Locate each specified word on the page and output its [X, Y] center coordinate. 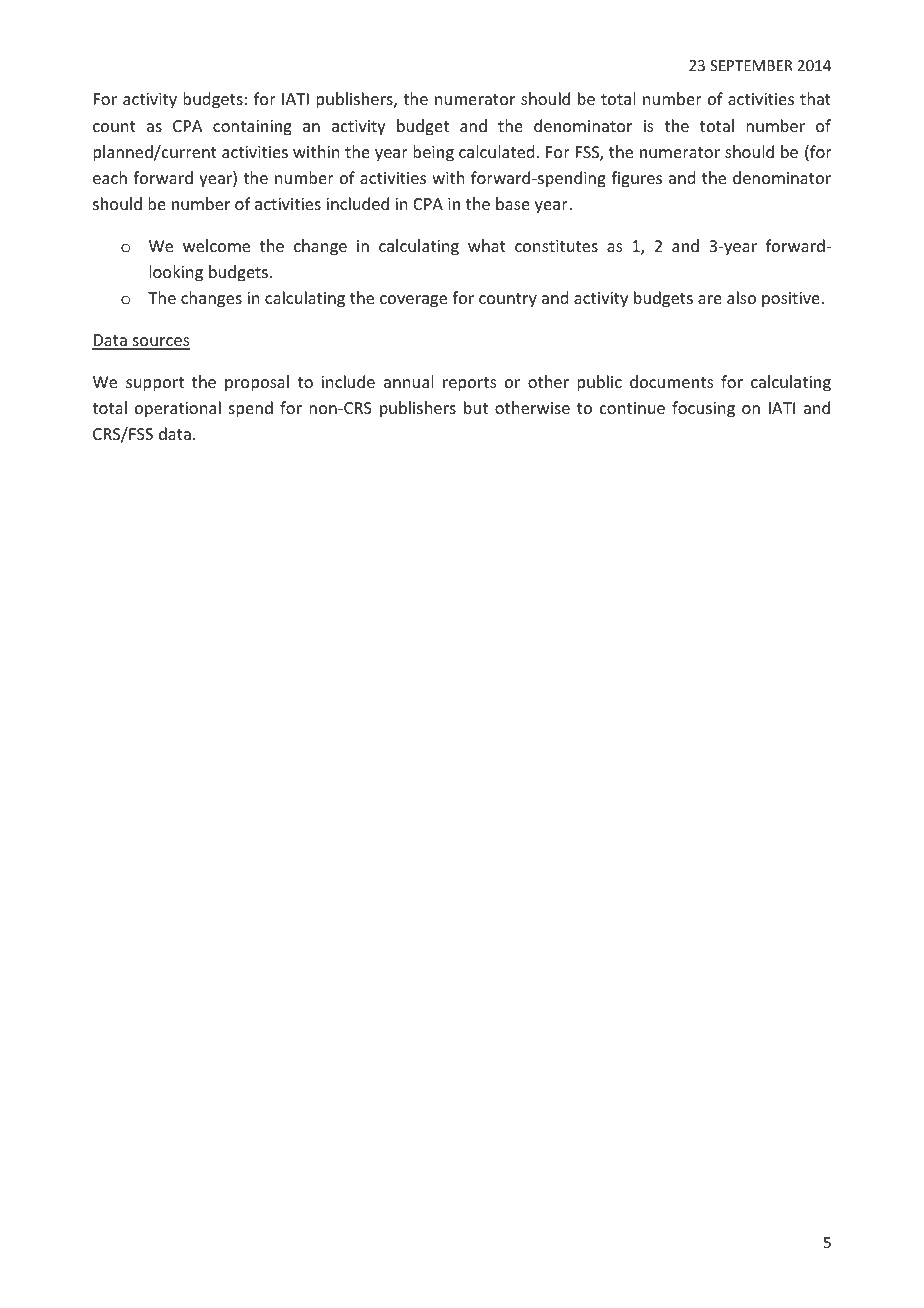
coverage [413, 301]
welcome [216, 245]
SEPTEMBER [751, 65]
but [476, 407]
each [110, 177]
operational [178, 409]
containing [252, 128]
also [741, 297]
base [513, 203]
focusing [703, 409]
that [815, 98]
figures [636, 179]
